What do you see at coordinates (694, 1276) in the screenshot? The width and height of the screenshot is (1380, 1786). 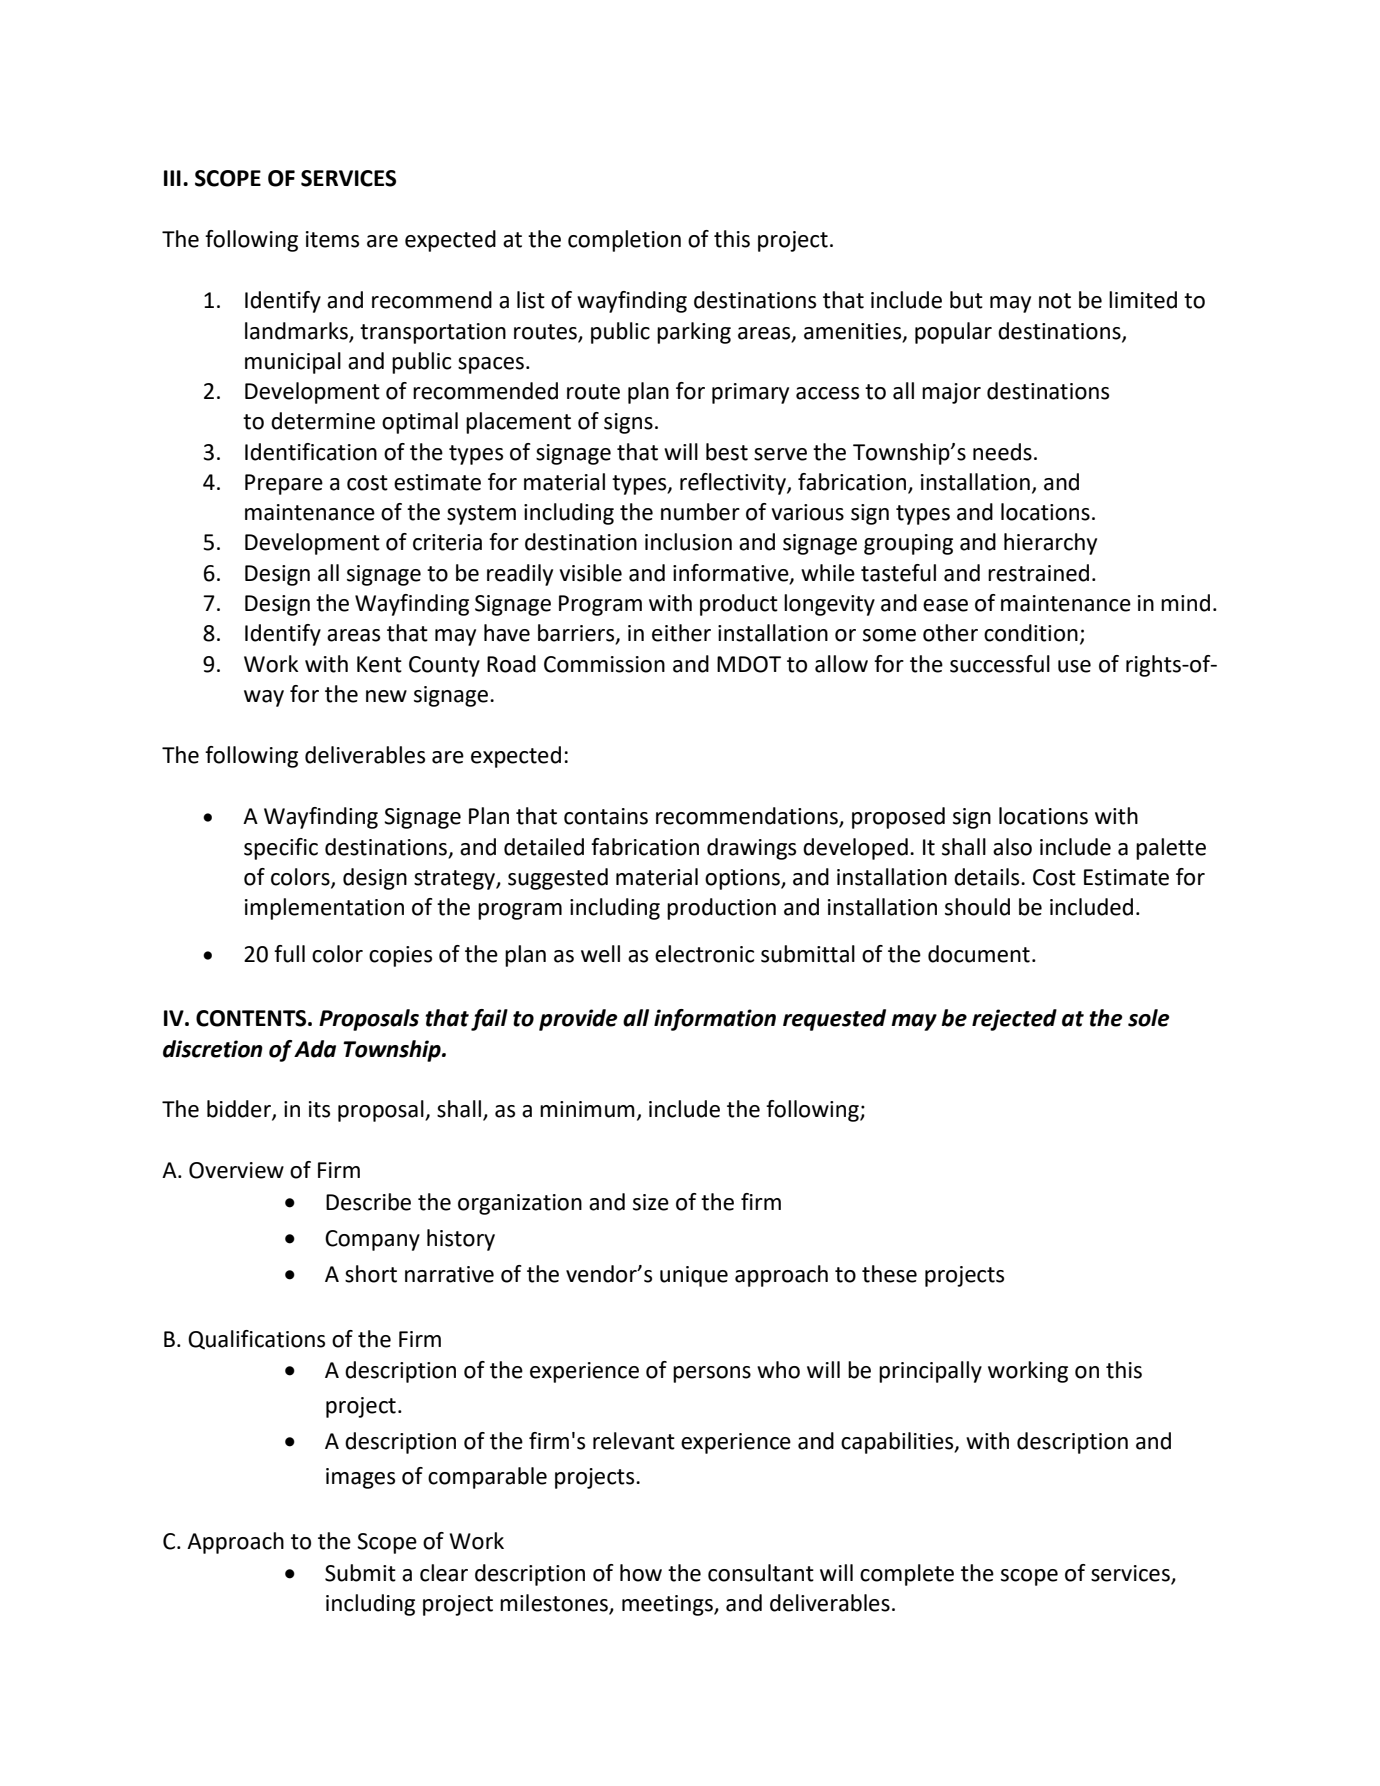 I see `unique` at bounding box center [694, 1276].
